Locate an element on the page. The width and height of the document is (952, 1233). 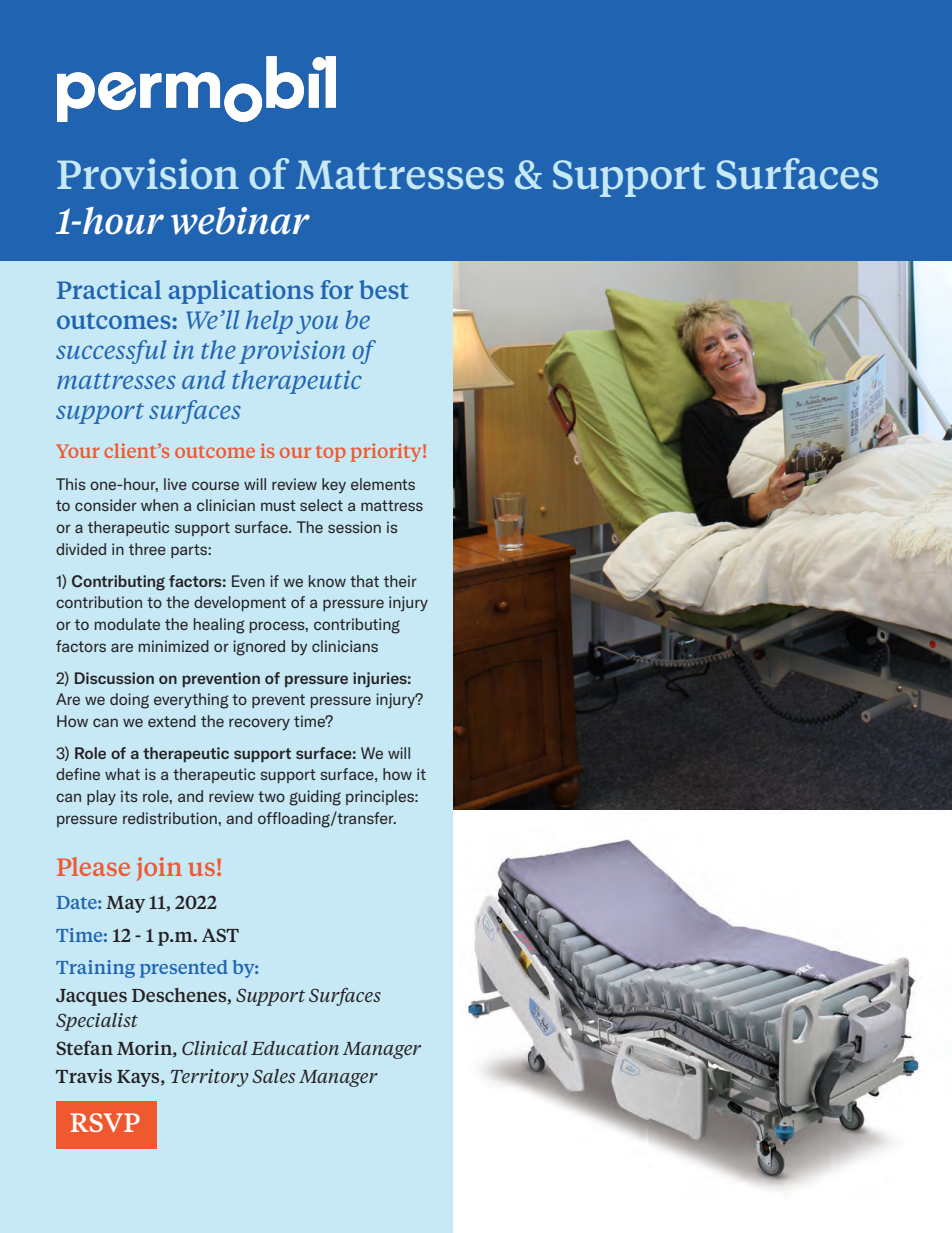
webinar is located at coordinates (240, 221).
